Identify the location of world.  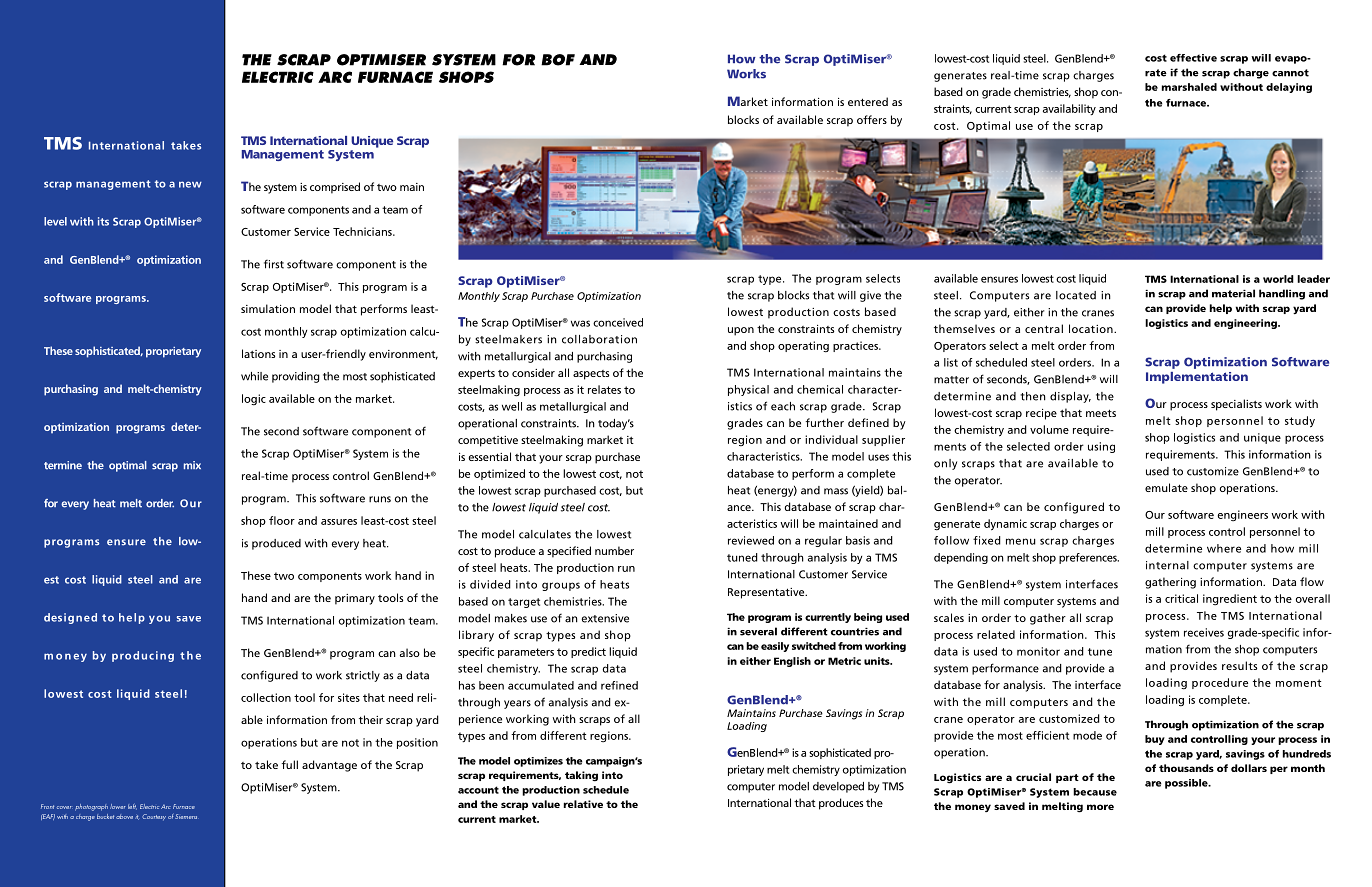
(1278, 279).
